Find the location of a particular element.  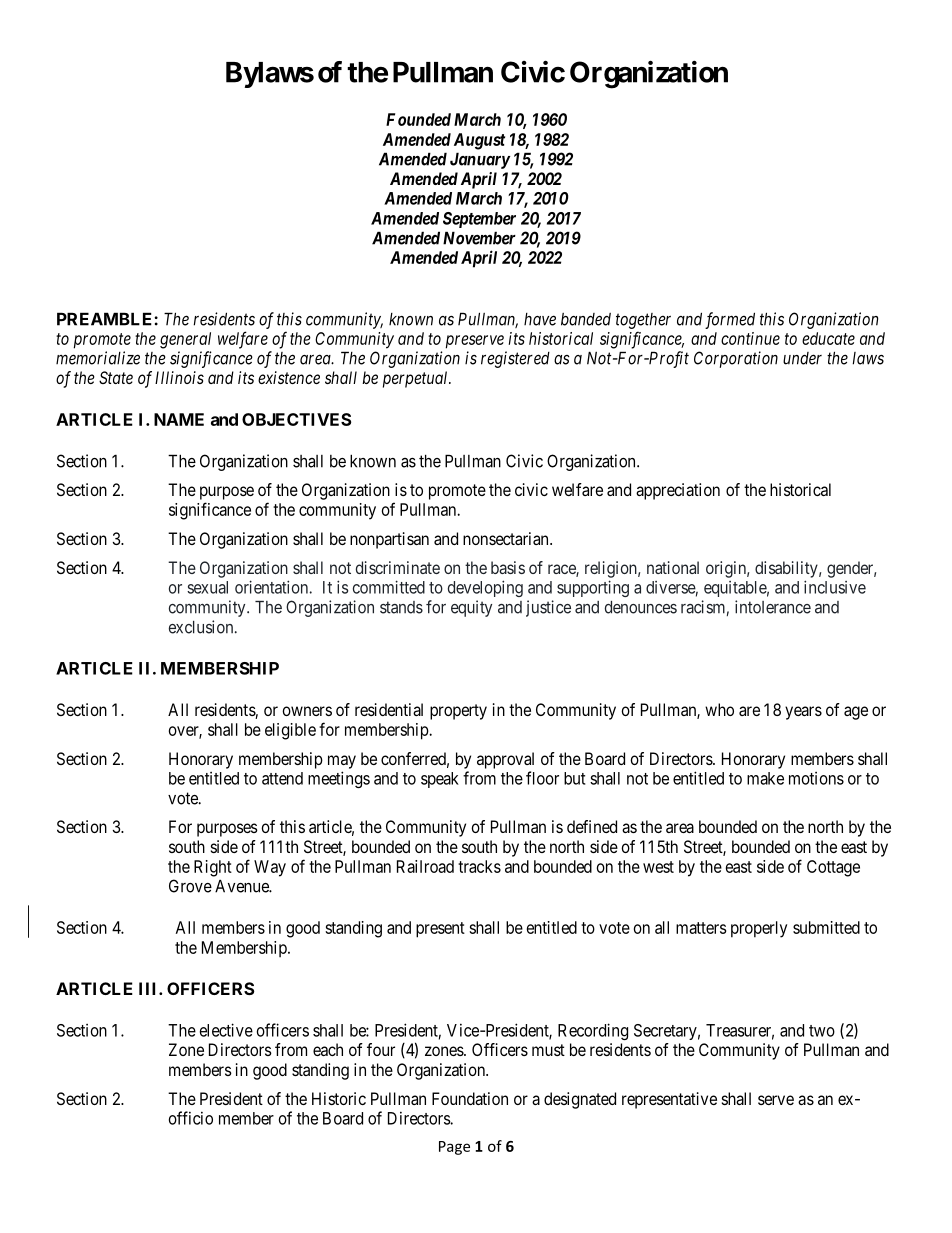

Founded is located at coordinates (418, 119).
